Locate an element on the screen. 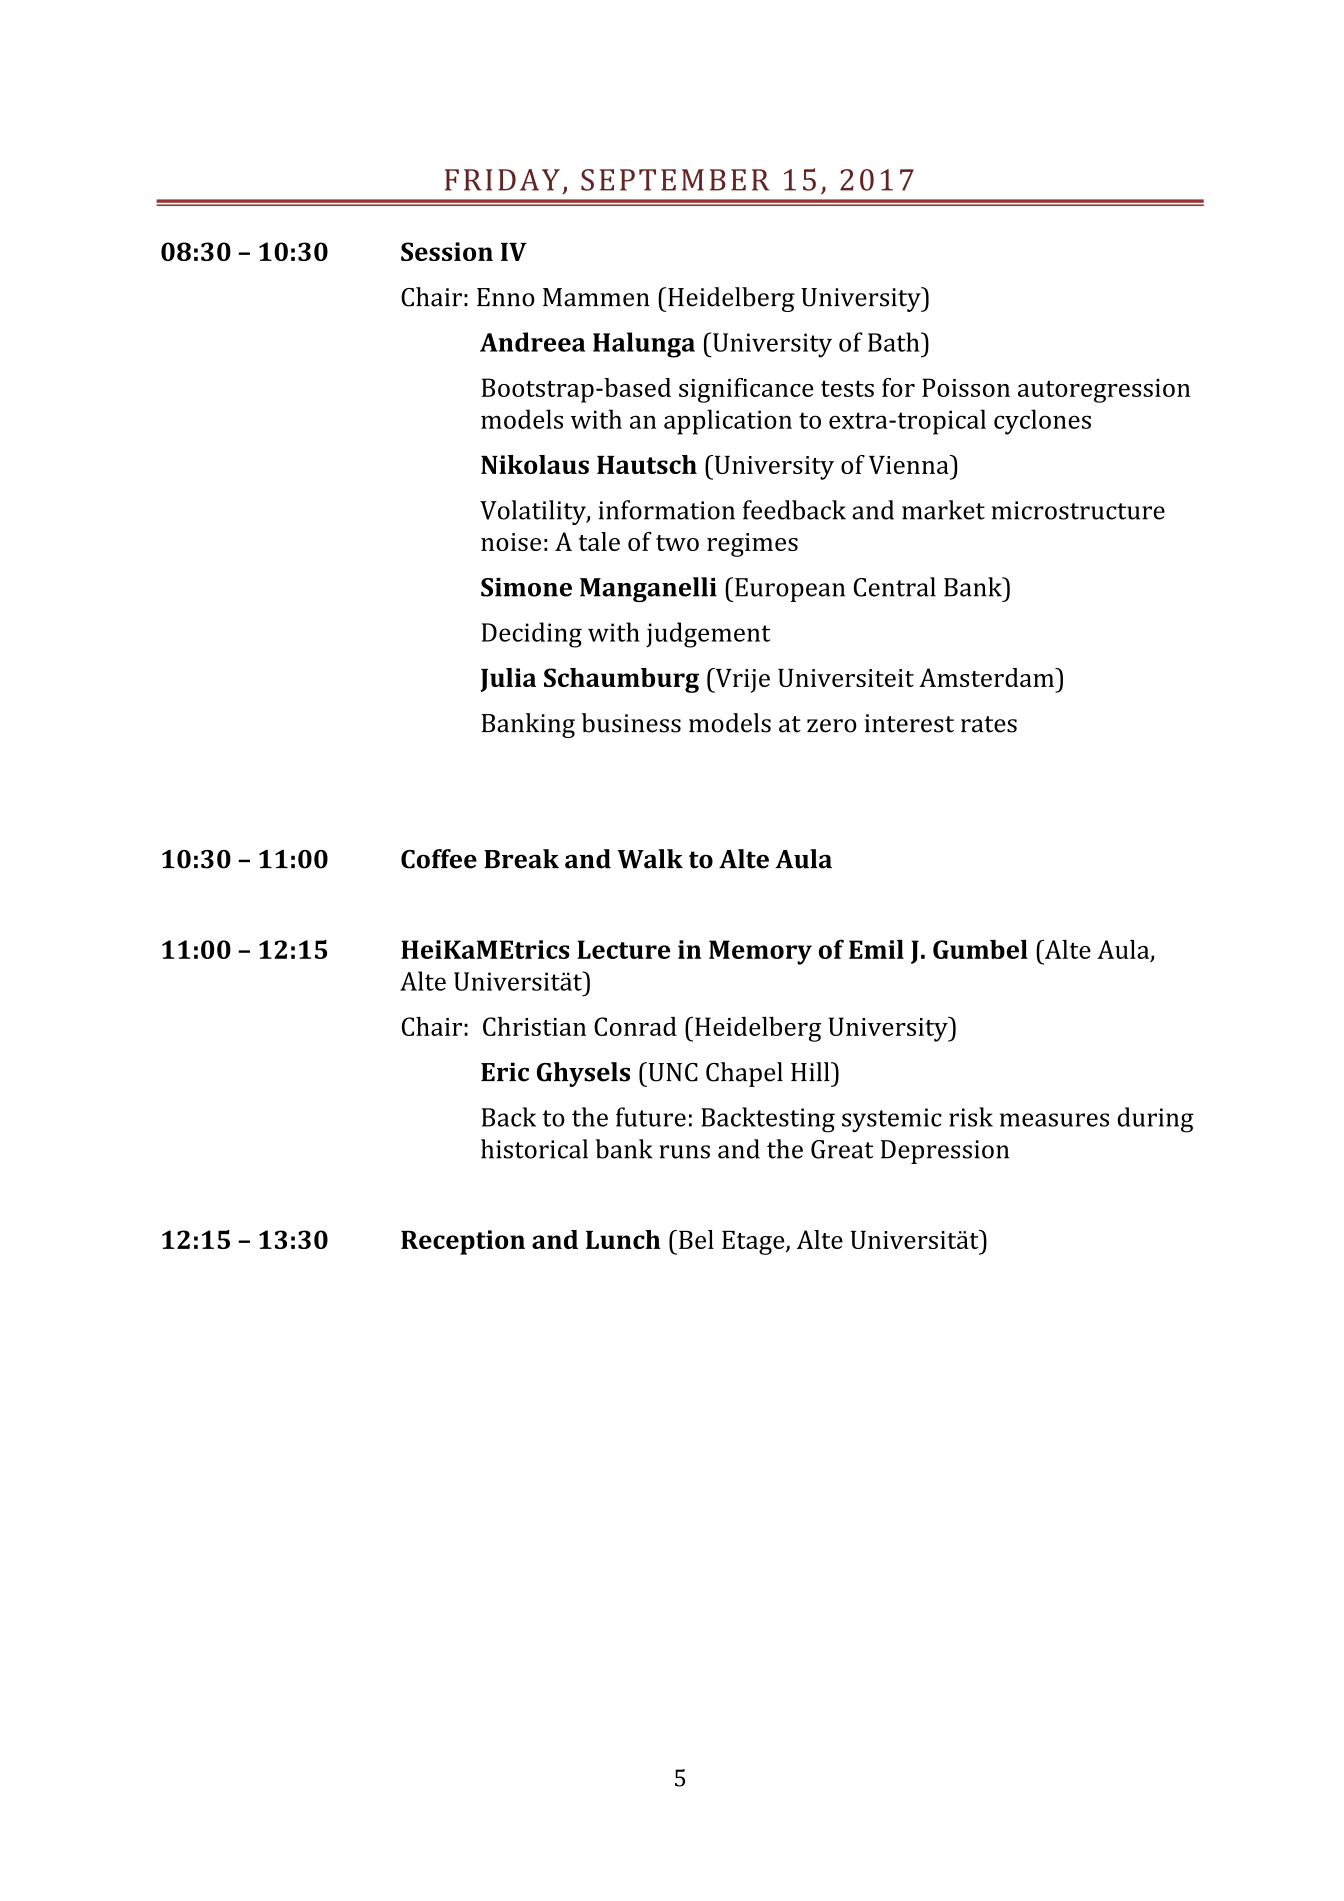 The image size is (1344, 1901). Julia is located at coordinates (508, 680).
